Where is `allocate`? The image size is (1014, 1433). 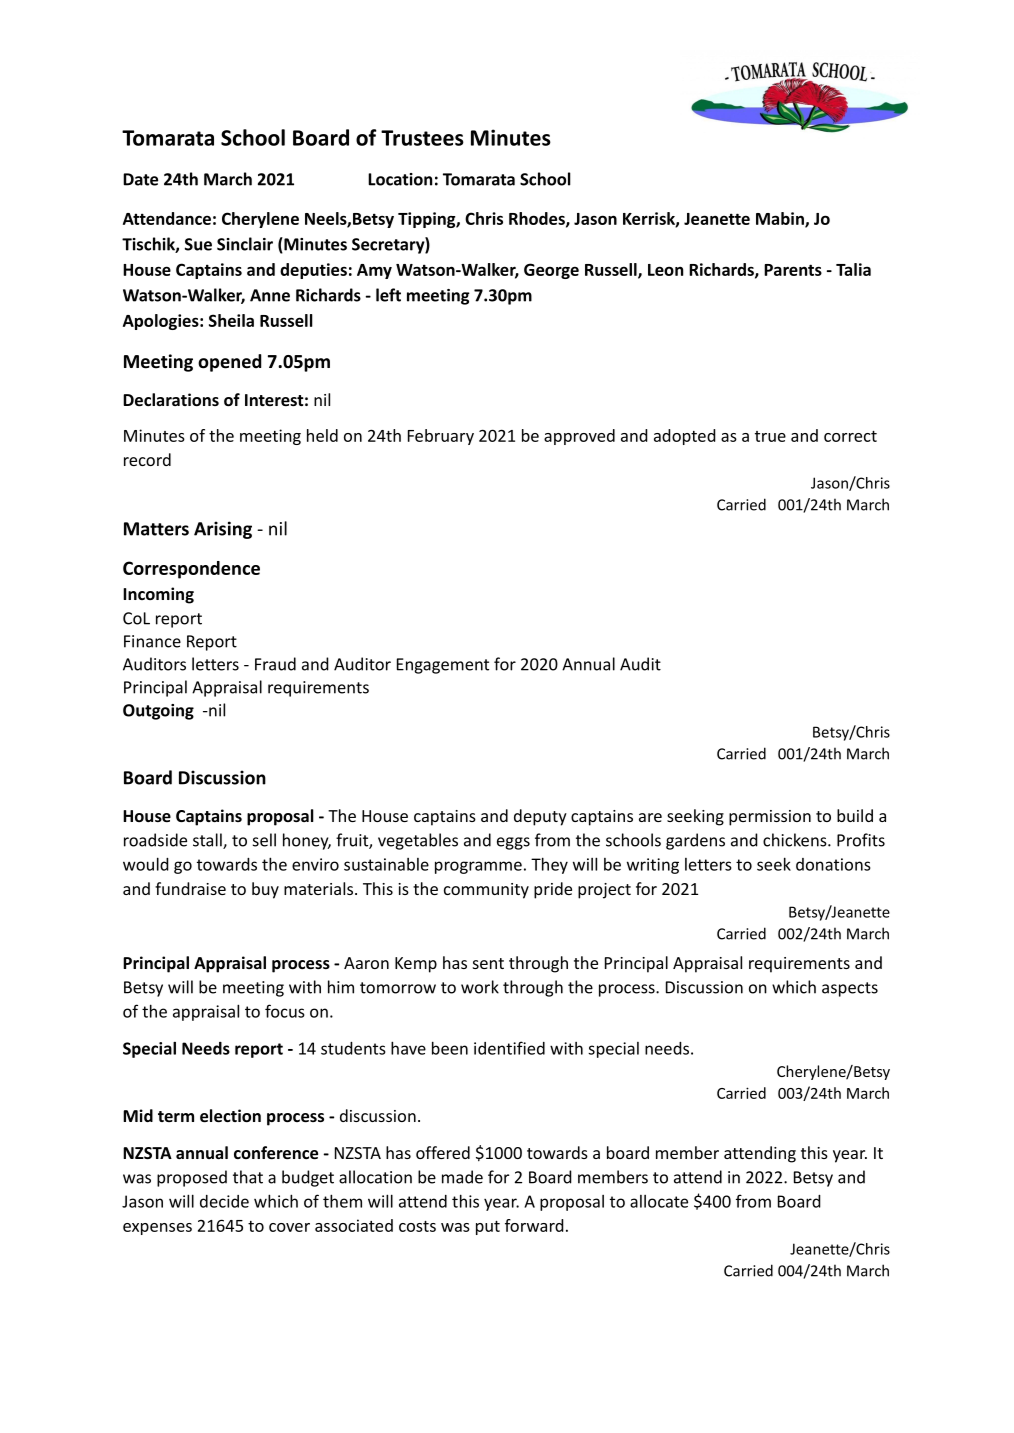
allocate is located at coordinates (659, 1201).
